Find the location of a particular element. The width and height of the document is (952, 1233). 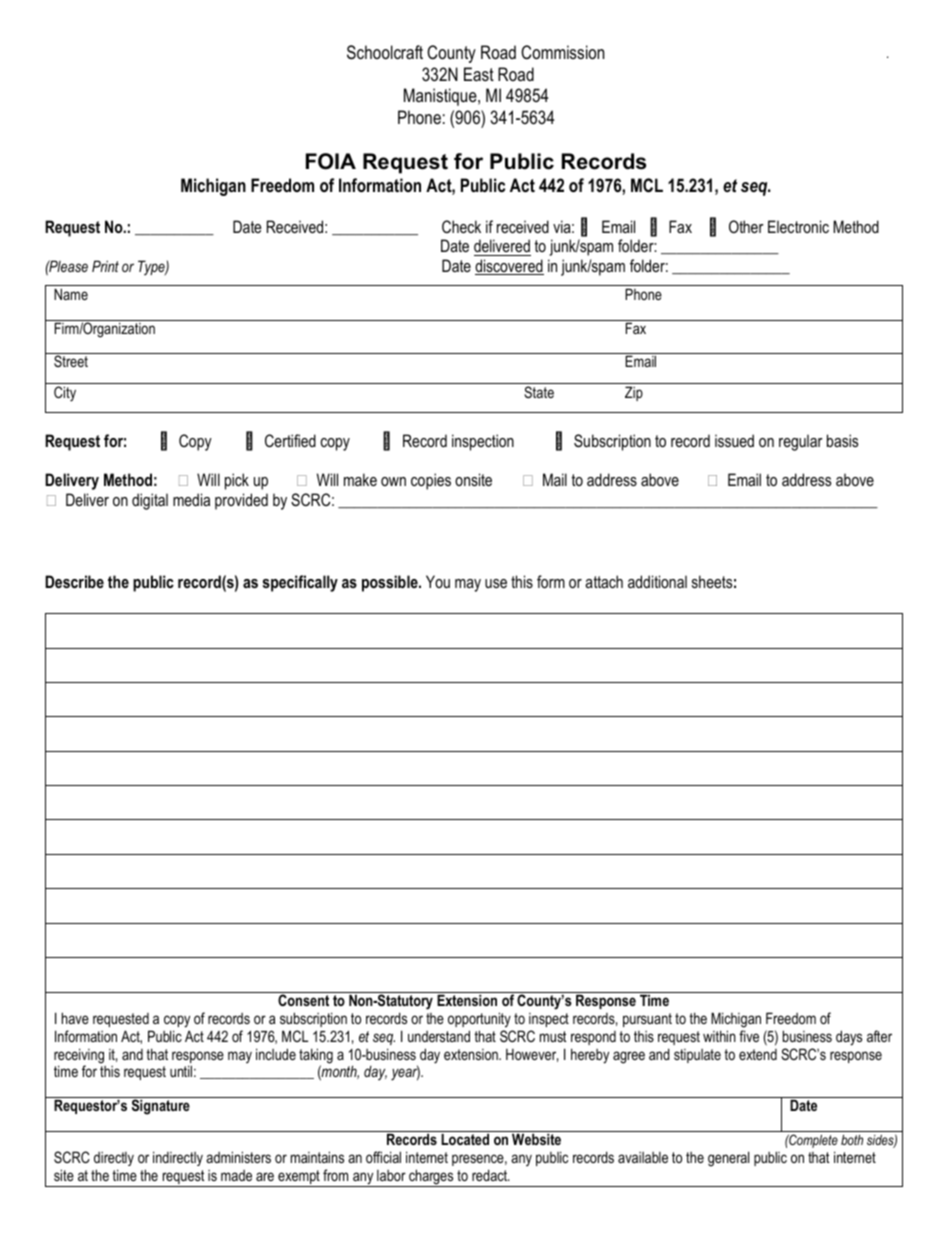

FOIA is located at coordinates (331, 161).
